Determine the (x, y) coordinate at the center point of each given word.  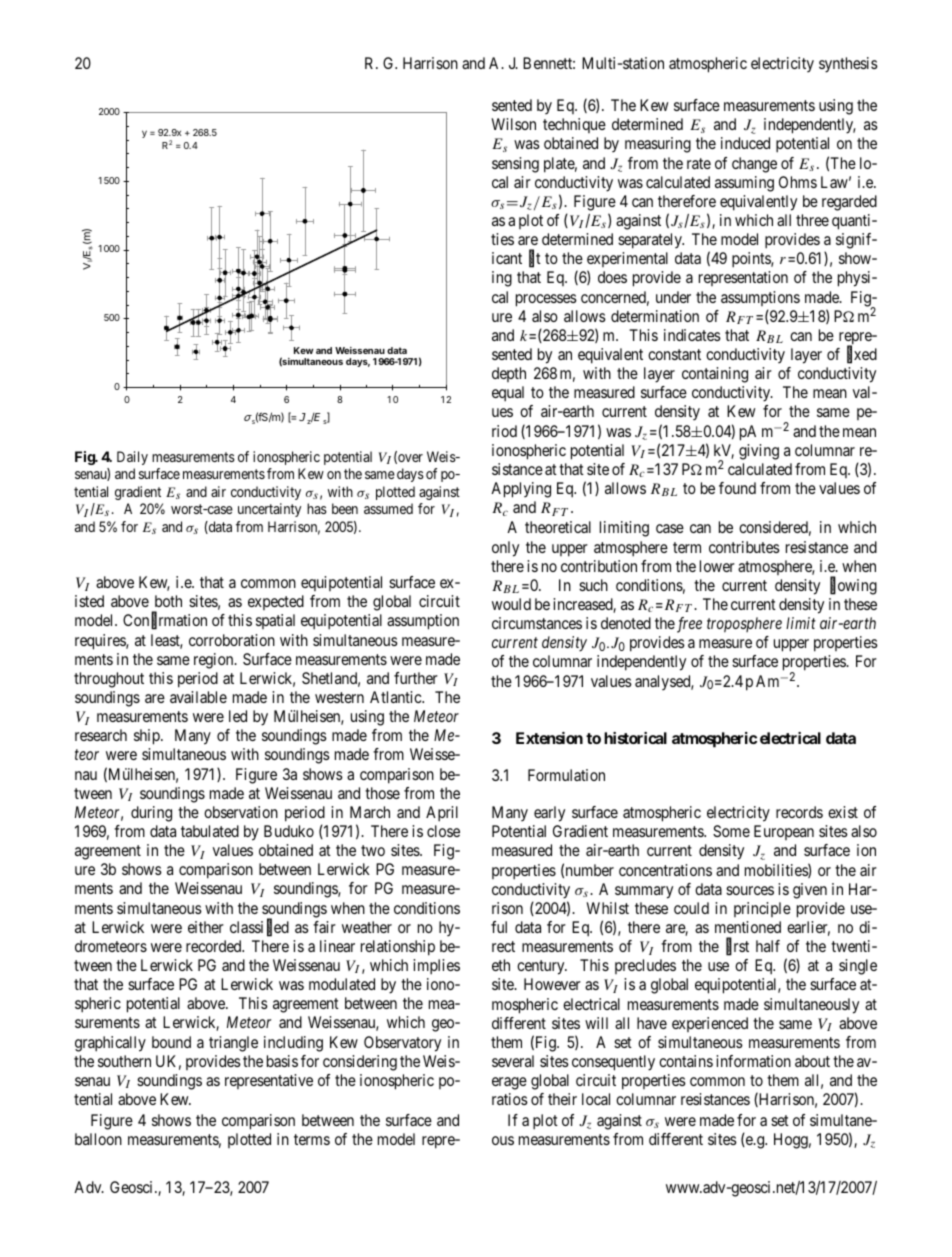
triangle (233, 1044)
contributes (744, 547)
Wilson (513, 124)
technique (574, 125)
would (511, 604)
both (168, 601)
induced (745, 143)
